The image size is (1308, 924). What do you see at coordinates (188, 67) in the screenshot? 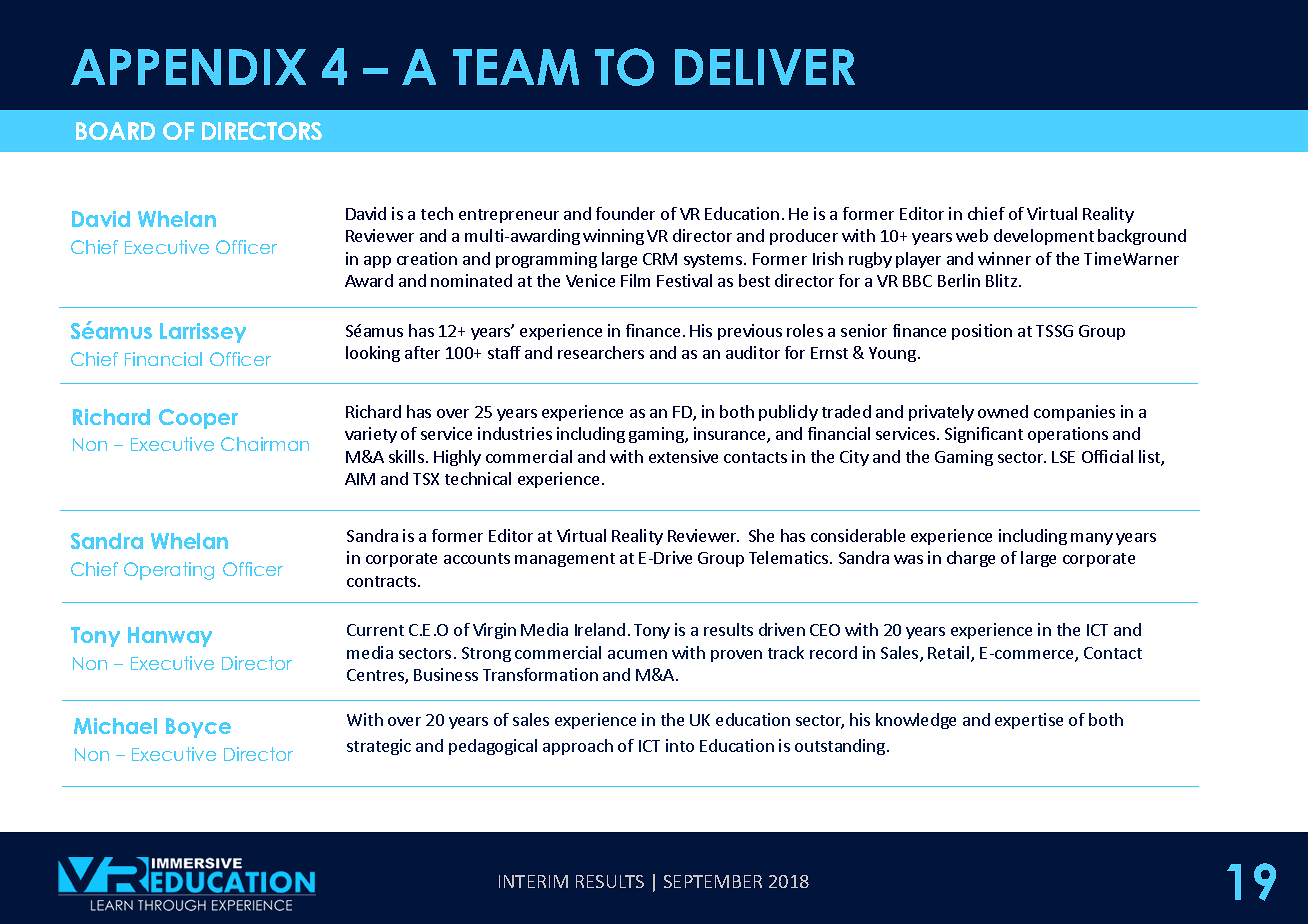
I see `APPENDIX` at bounding box center [188, 67].
